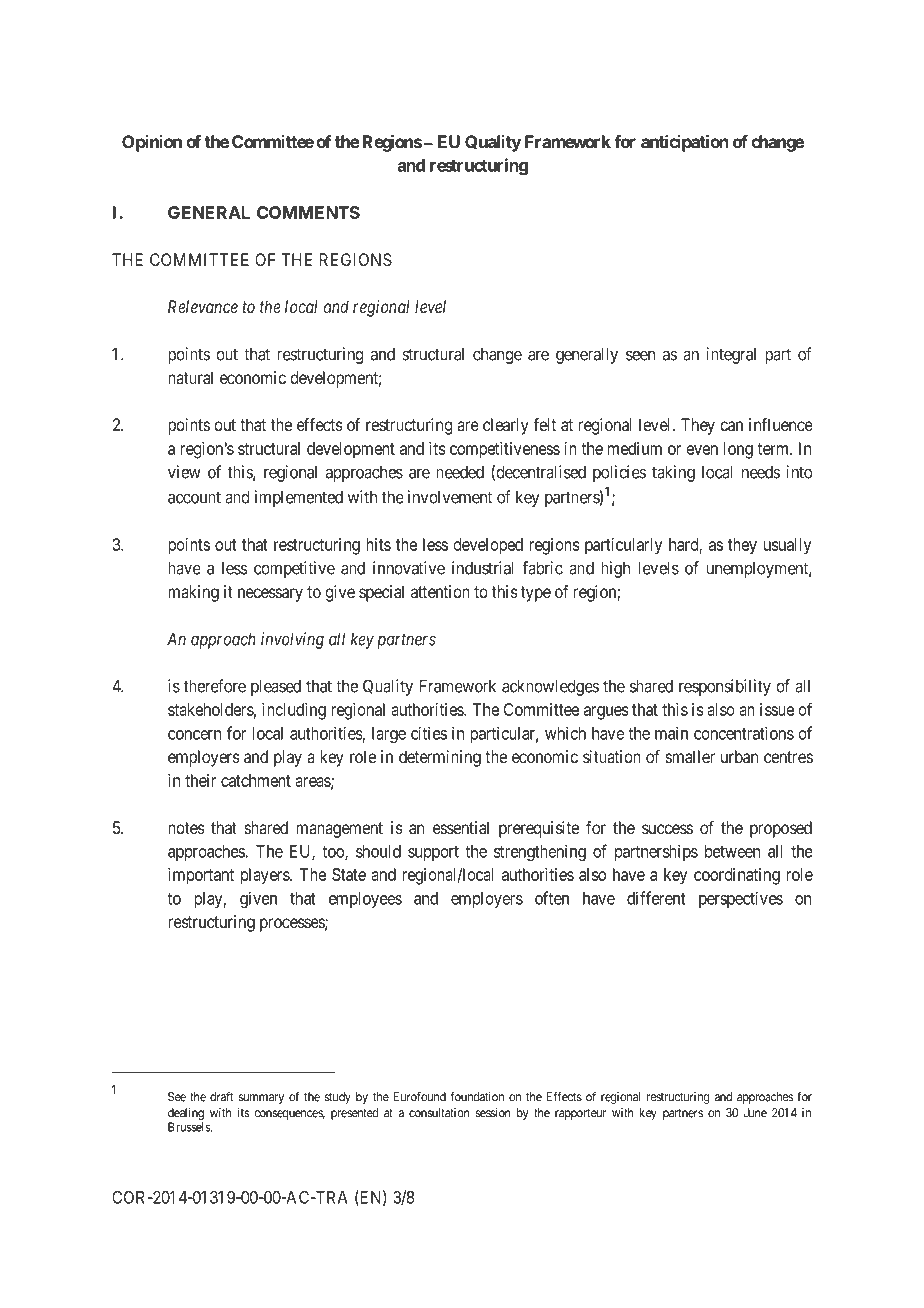 This screenshot has width=924, height=1308. Describe the element at coordinates (152, 143) in the screenshot. I see `Opinion` at that location.
